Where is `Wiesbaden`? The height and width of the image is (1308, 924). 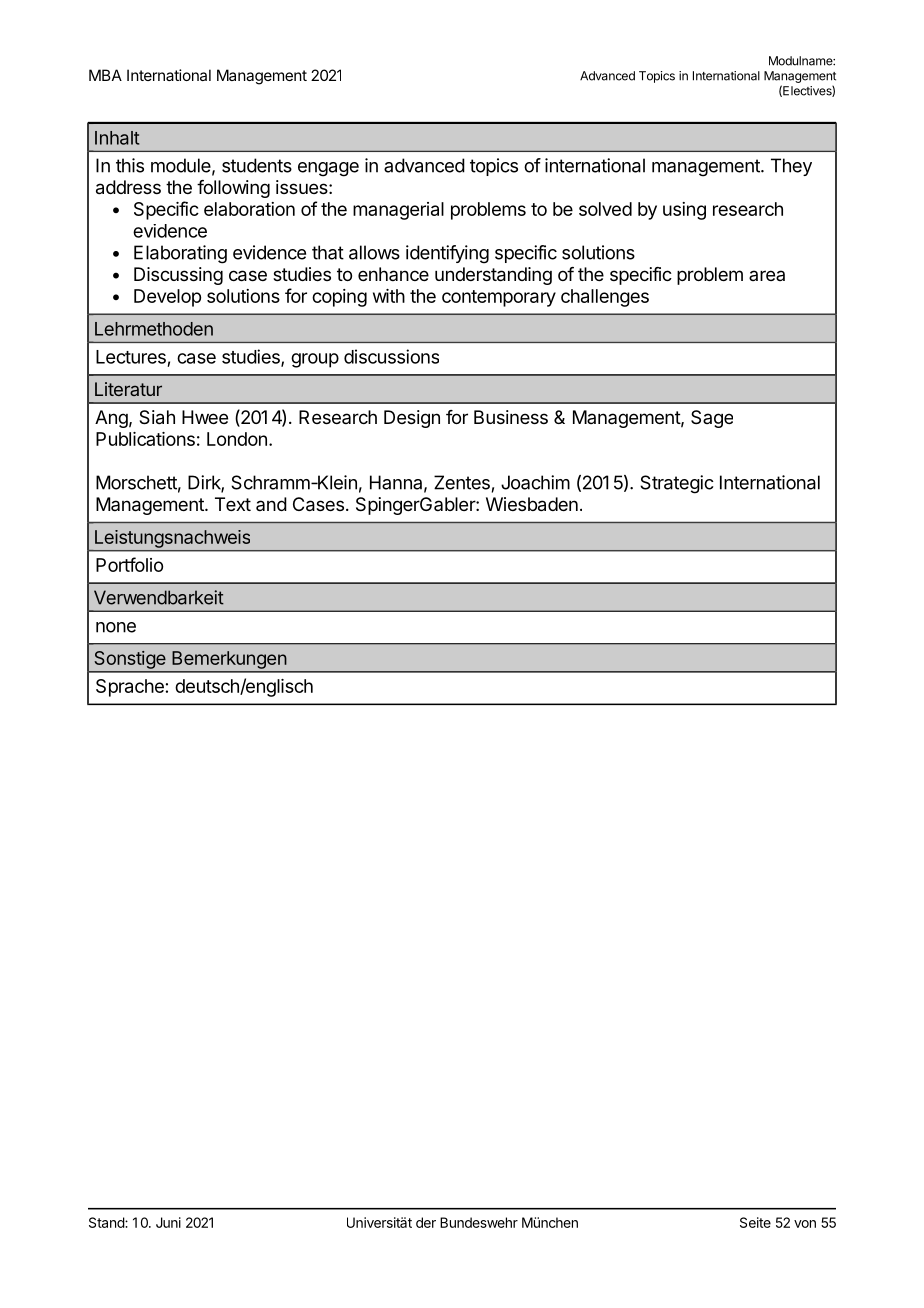 Wiesbaden is located at coordinates (532, 504).
